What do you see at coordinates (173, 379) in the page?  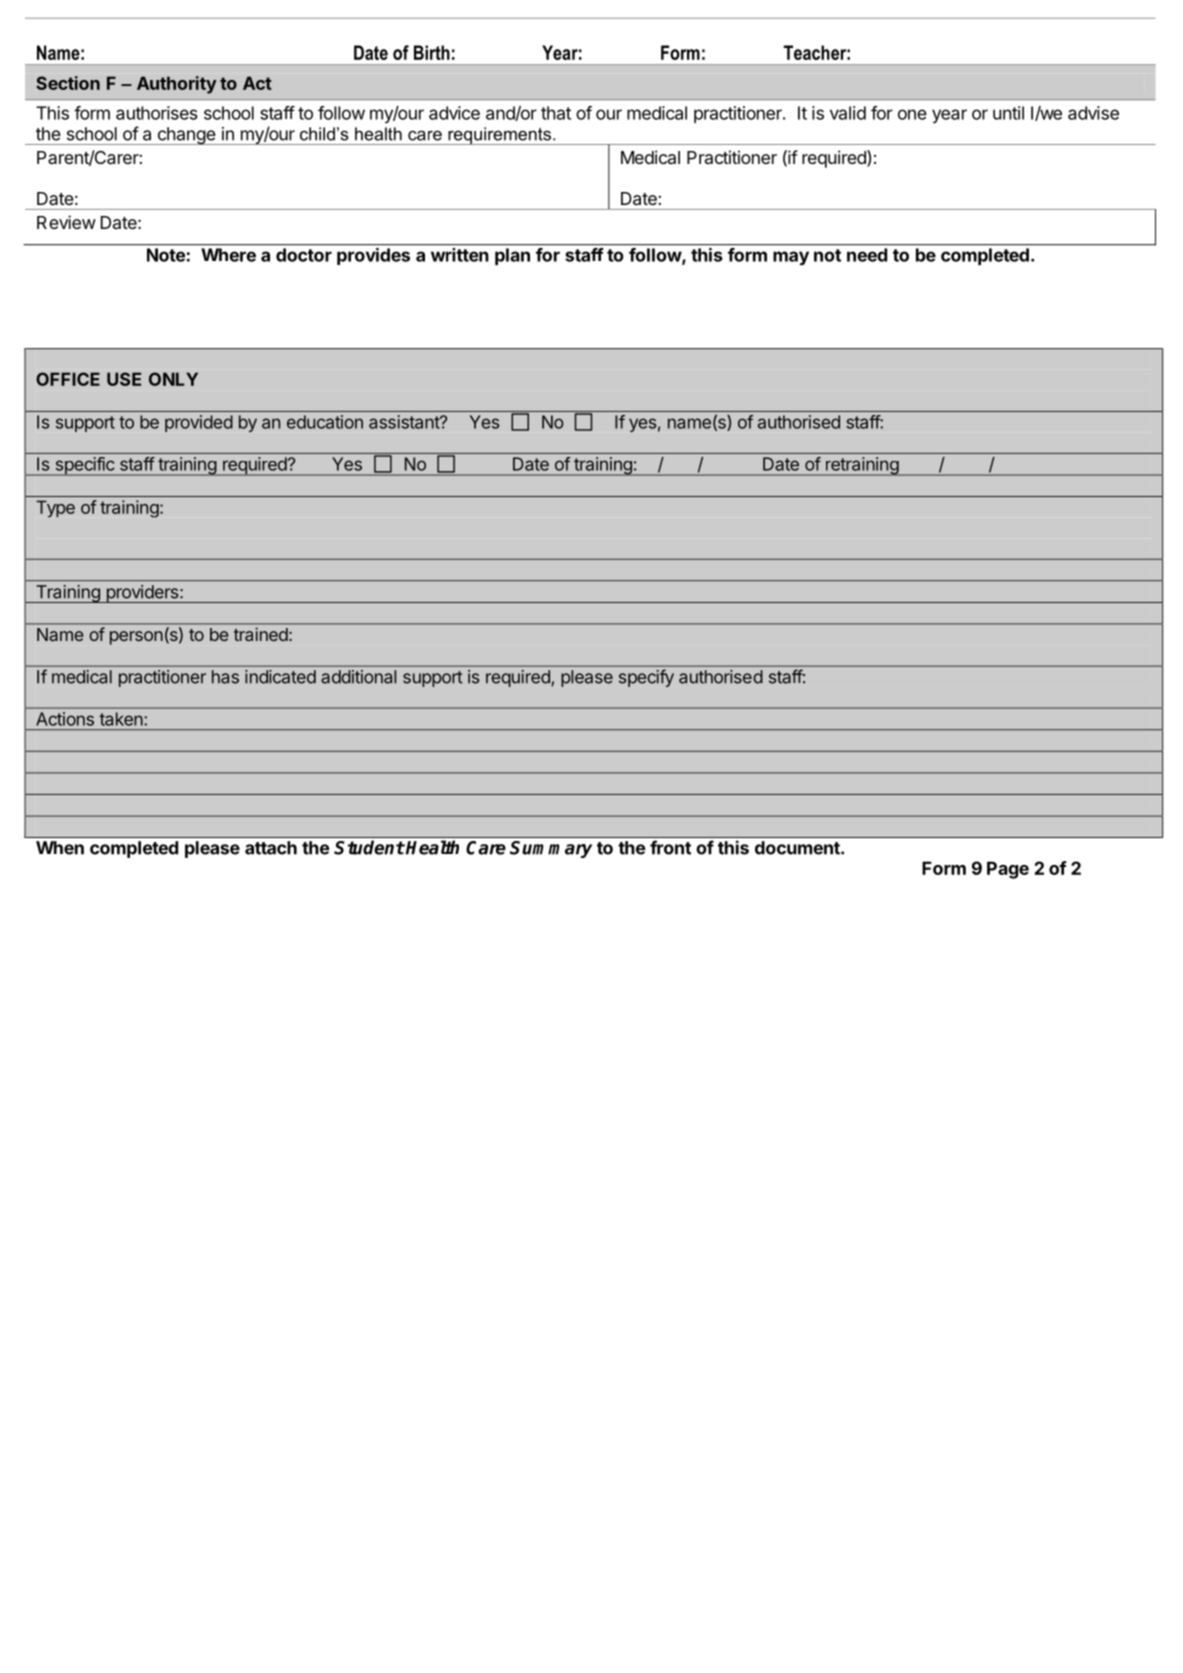 I see `ONLY` at bounding box center [173, 379].
